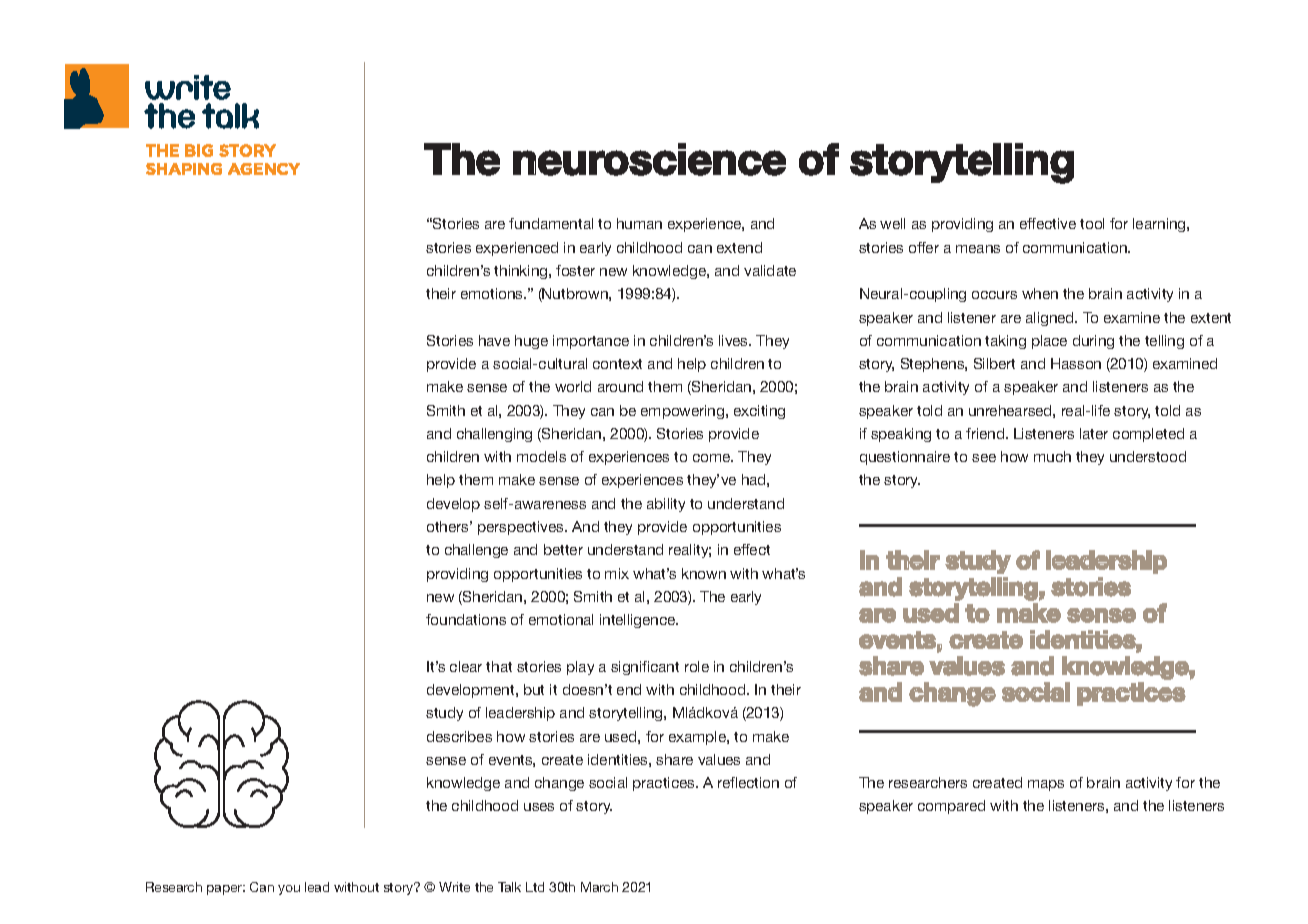 The width and height of the image is (1308, 924). Describe the element at coordinates (1092, 223) in the image. I see `tool` at that location.
